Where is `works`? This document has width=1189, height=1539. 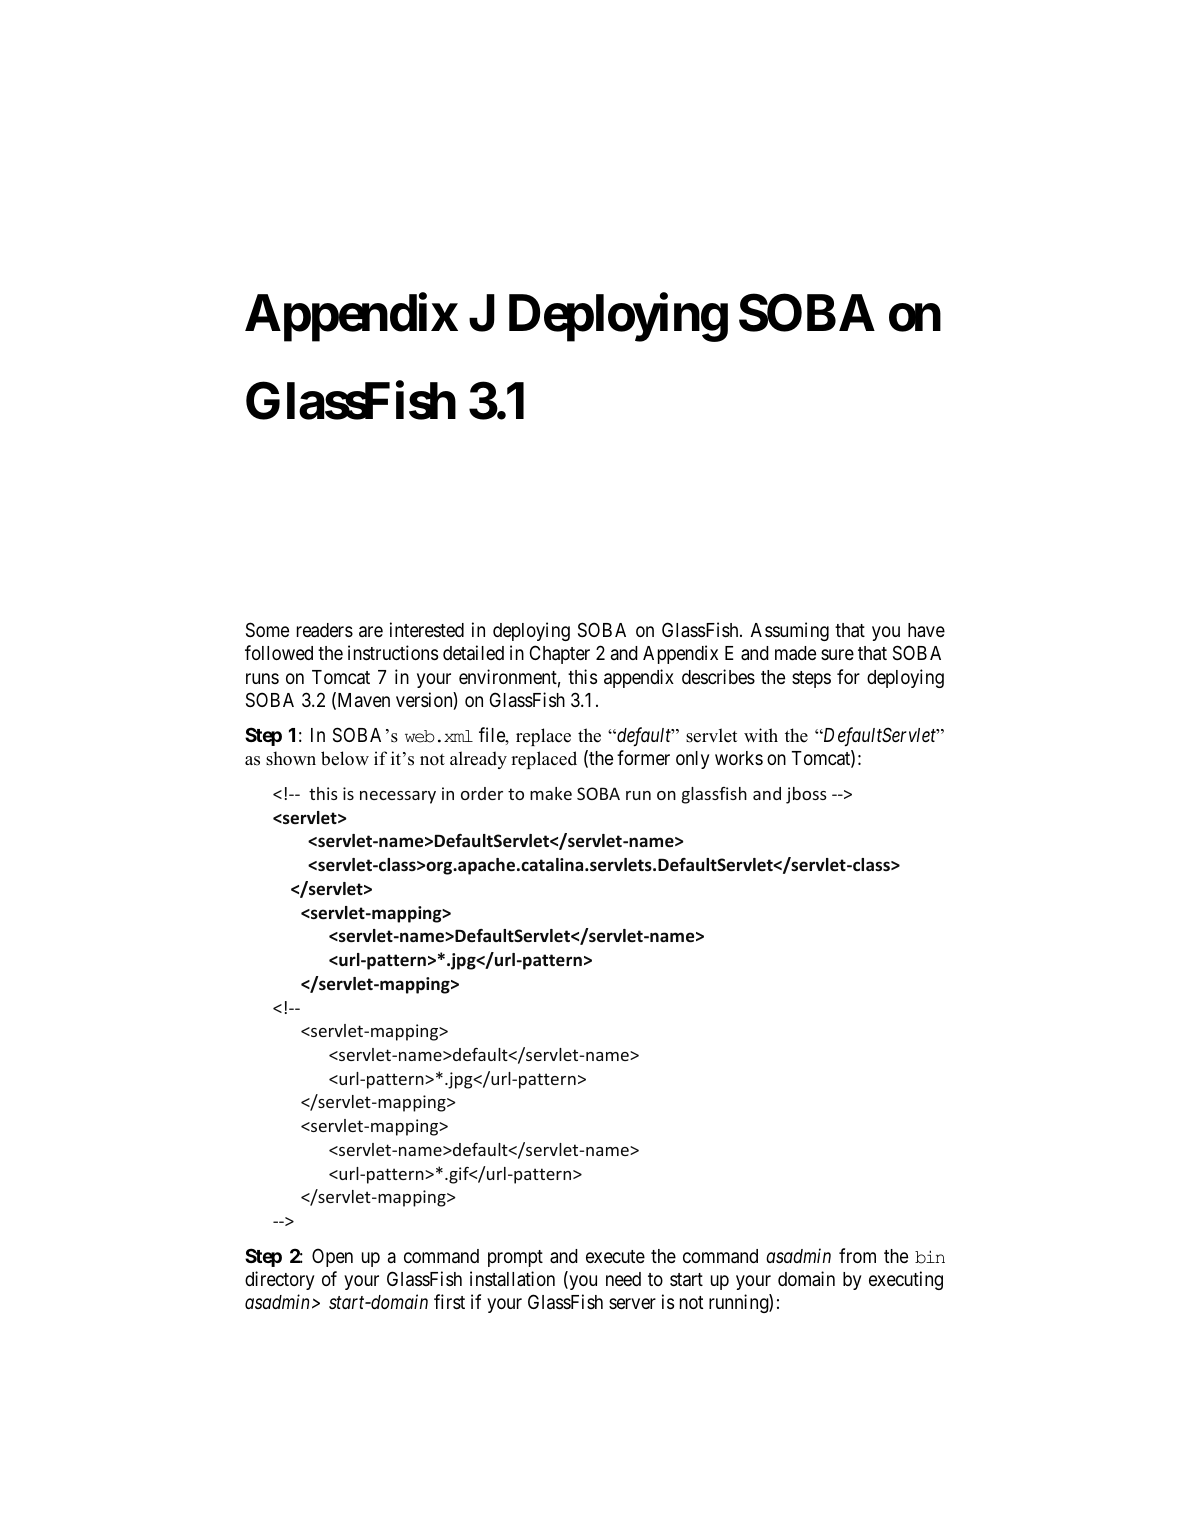 works is located at coordinates (739, 758).
